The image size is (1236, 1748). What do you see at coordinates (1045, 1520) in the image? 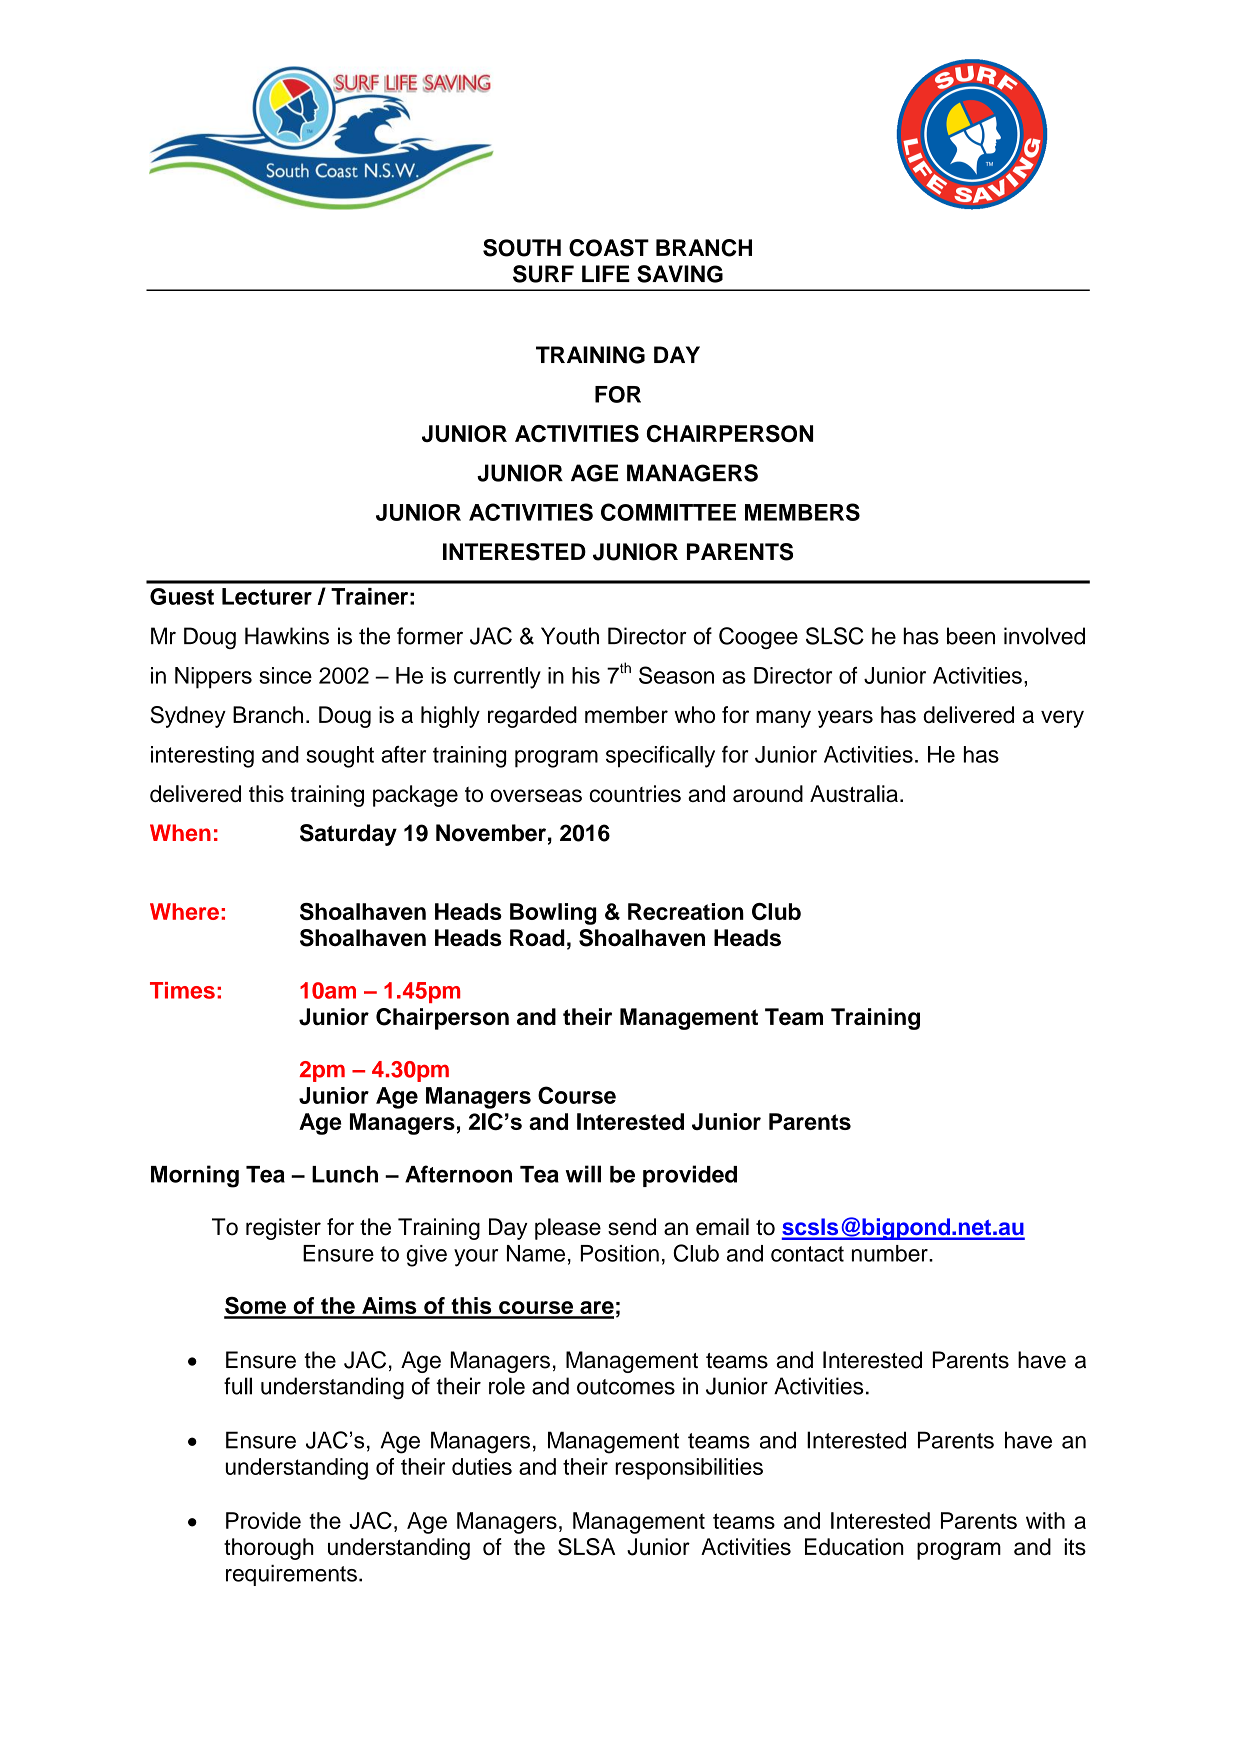
I see `with` at bounding box center [1045, 1520].
